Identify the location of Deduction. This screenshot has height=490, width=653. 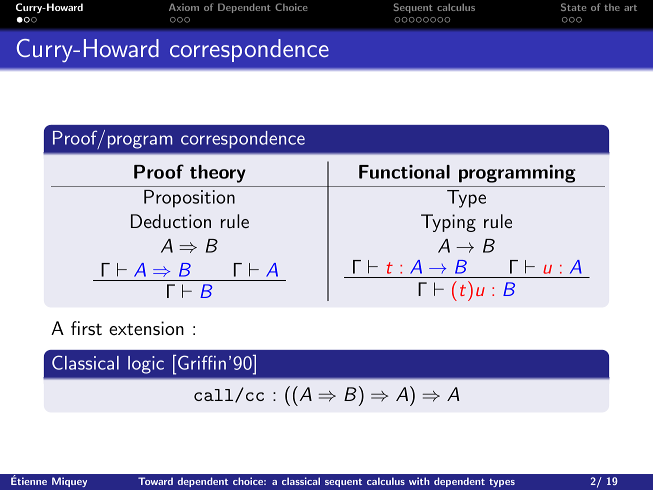
(171, 221).
